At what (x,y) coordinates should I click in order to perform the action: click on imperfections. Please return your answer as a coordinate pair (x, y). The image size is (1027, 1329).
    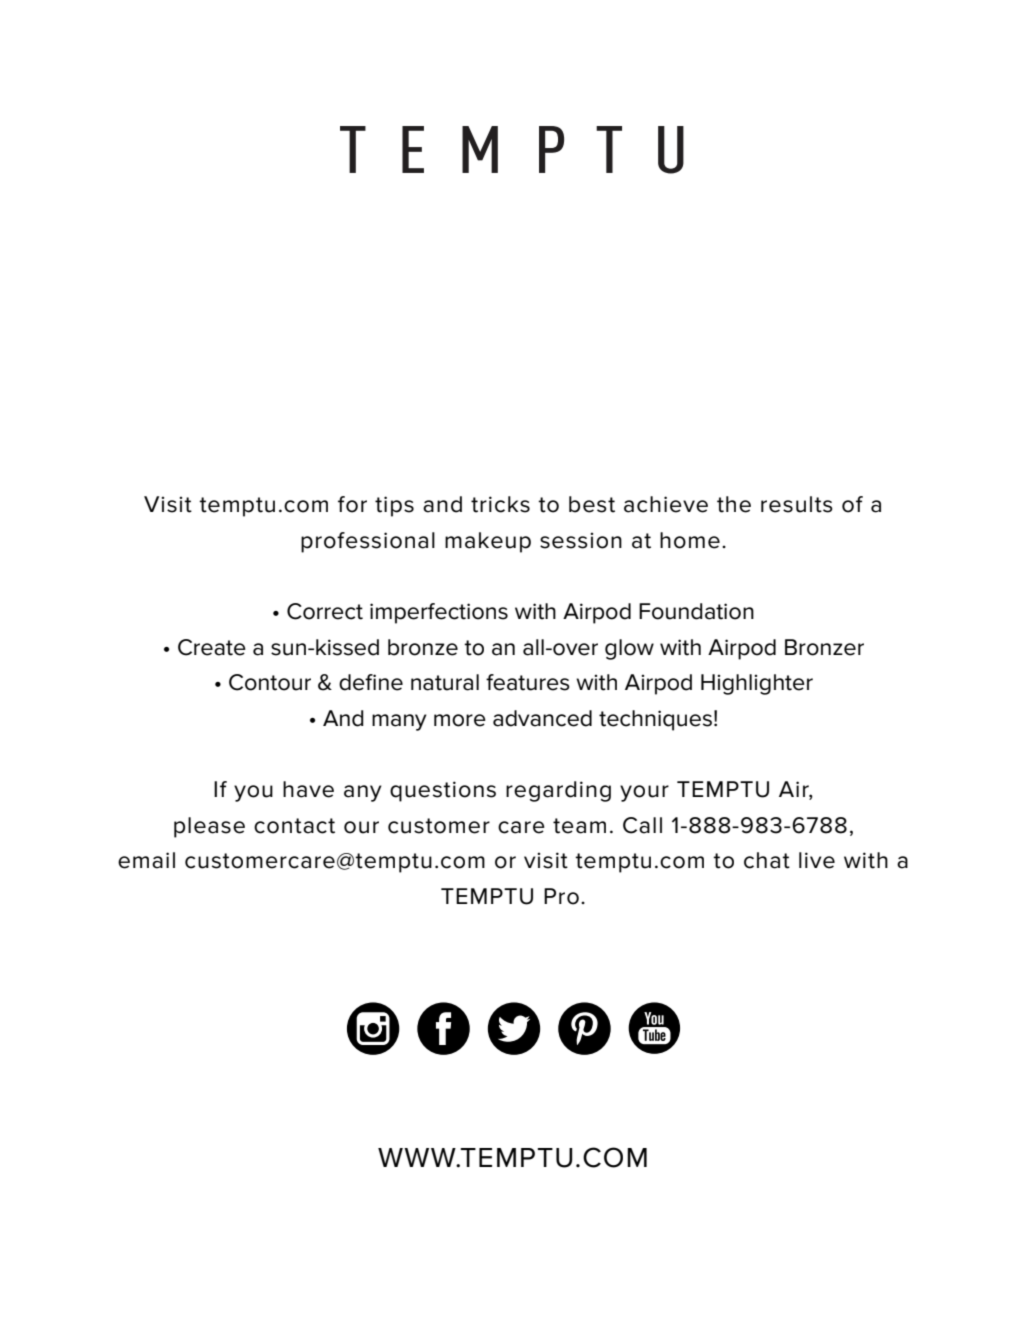
    Looking at the image, I should click on (439, 613).
